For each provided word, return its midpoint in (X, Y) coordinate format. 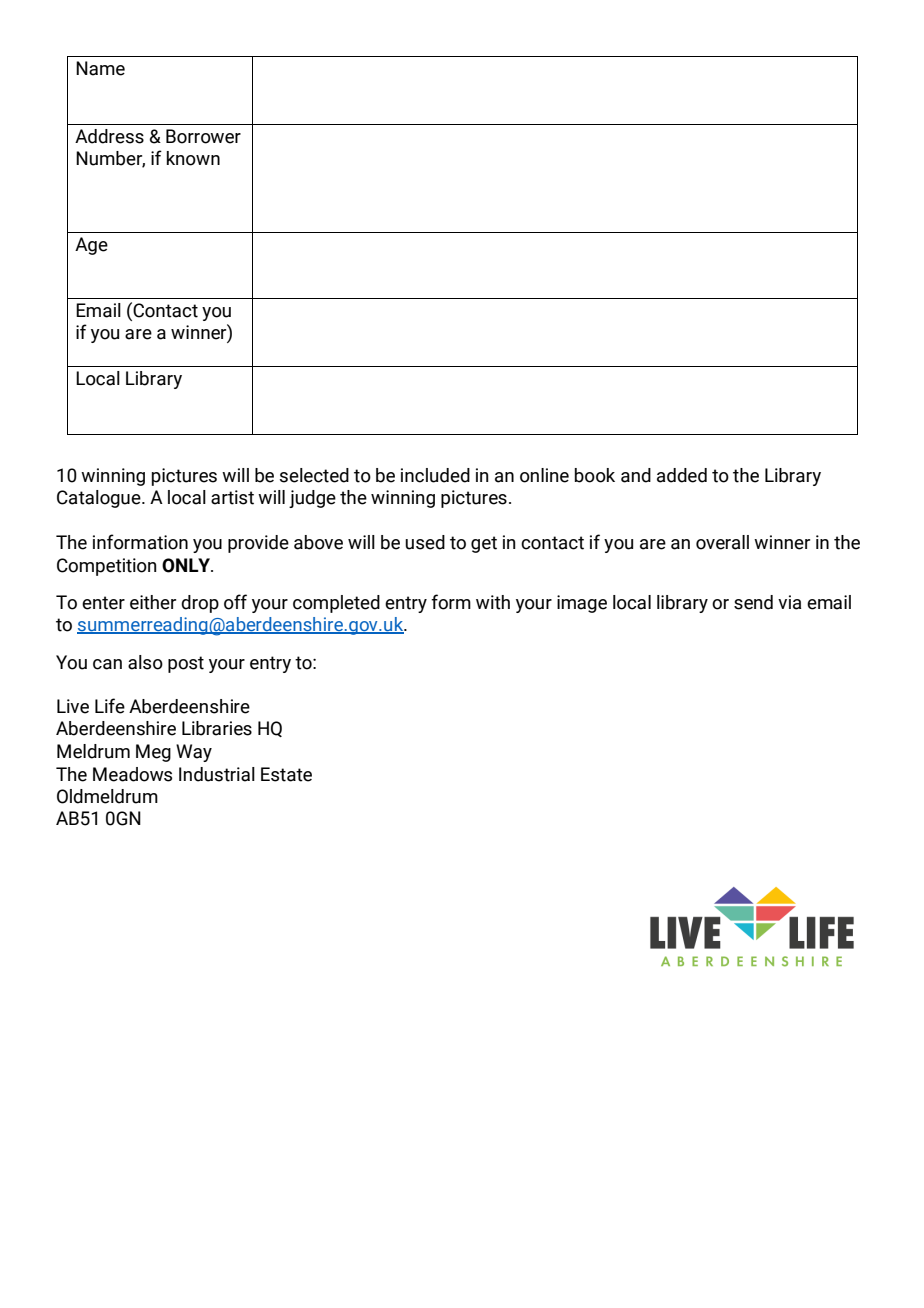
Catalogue (100, 499)
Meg (153, 753)
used (425, 542)
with (493, 602)
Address (109, 136)
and (636, 475)
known (193, 158)
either (153, 602)
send (753, 602)
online (544, 475)
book (595, 475)
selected (314, 475)
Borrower (203, 136)
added (682, 475)
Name (100, 68)
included (435, 475)
